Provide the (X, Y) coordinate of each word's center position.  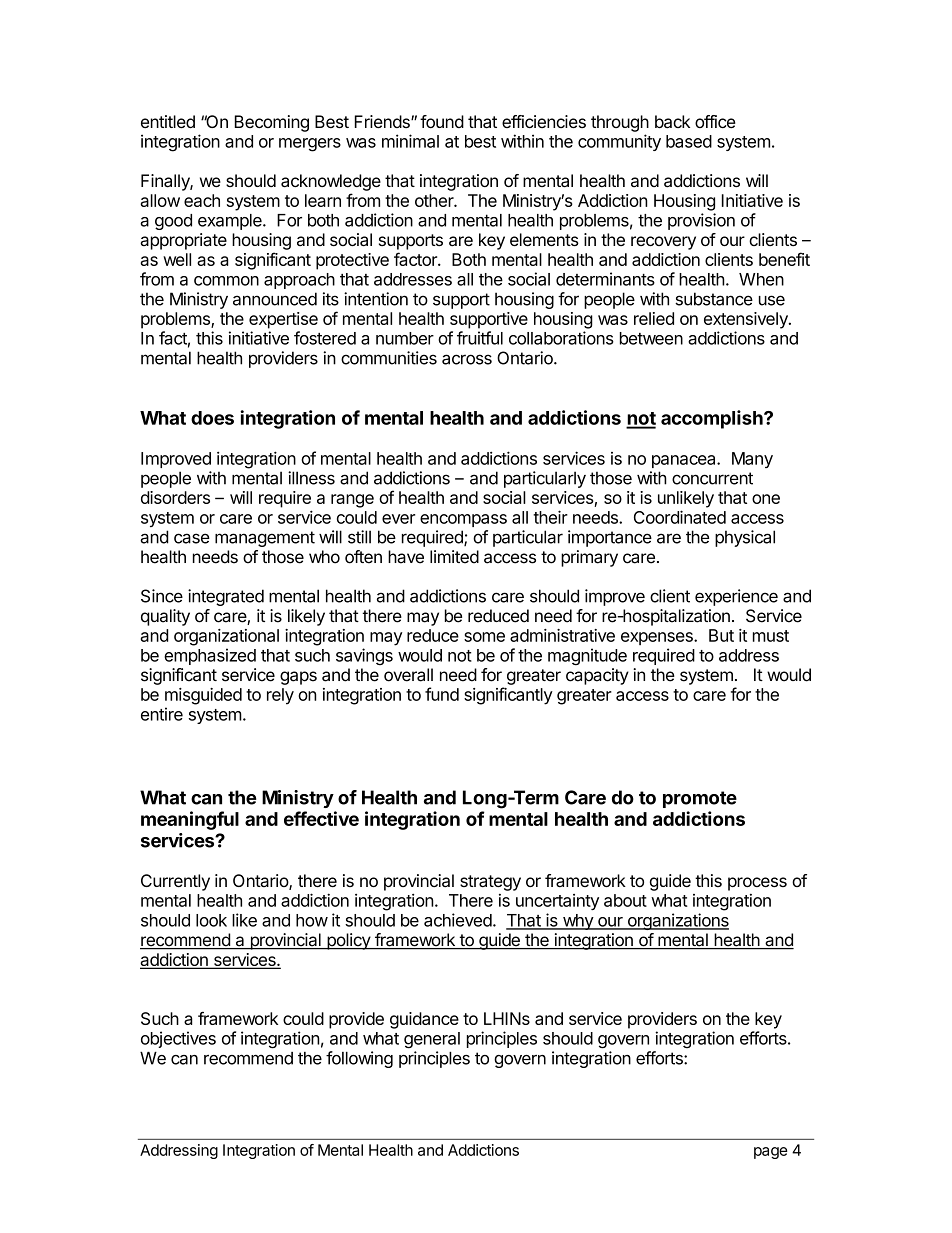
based (689, 141)
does (212, 418)
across (467, 359)
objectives (178, 1039)
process (757, 884)
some (484, 637)
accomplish (713, 419)
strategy (490, 883)
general (432, 1040)
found (442, 121)
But (721, 635)
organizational (226, 637)
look (211, 920)
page (771, 1153)
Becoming (272, 123)
